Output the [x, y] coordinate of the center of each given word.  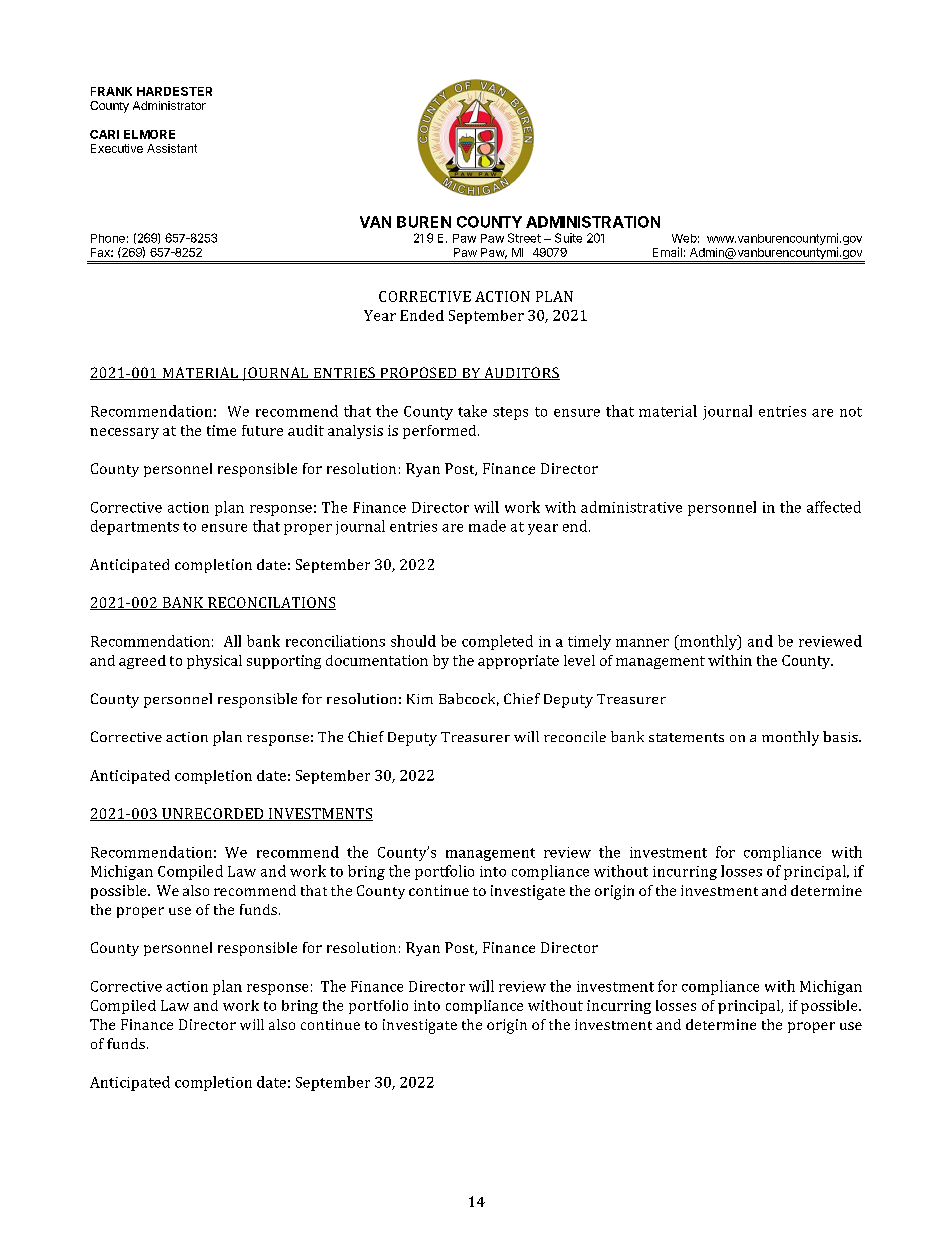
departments [135, 527]
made [487, 526]
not [851, 412]
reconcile [575, 736]
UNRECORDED [213, 814]
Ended [422, 315]
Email [667, 252]
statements [686, 737]
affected [834, 507]
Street [524, 238]
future [262, 430]
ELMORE [149, 134]
